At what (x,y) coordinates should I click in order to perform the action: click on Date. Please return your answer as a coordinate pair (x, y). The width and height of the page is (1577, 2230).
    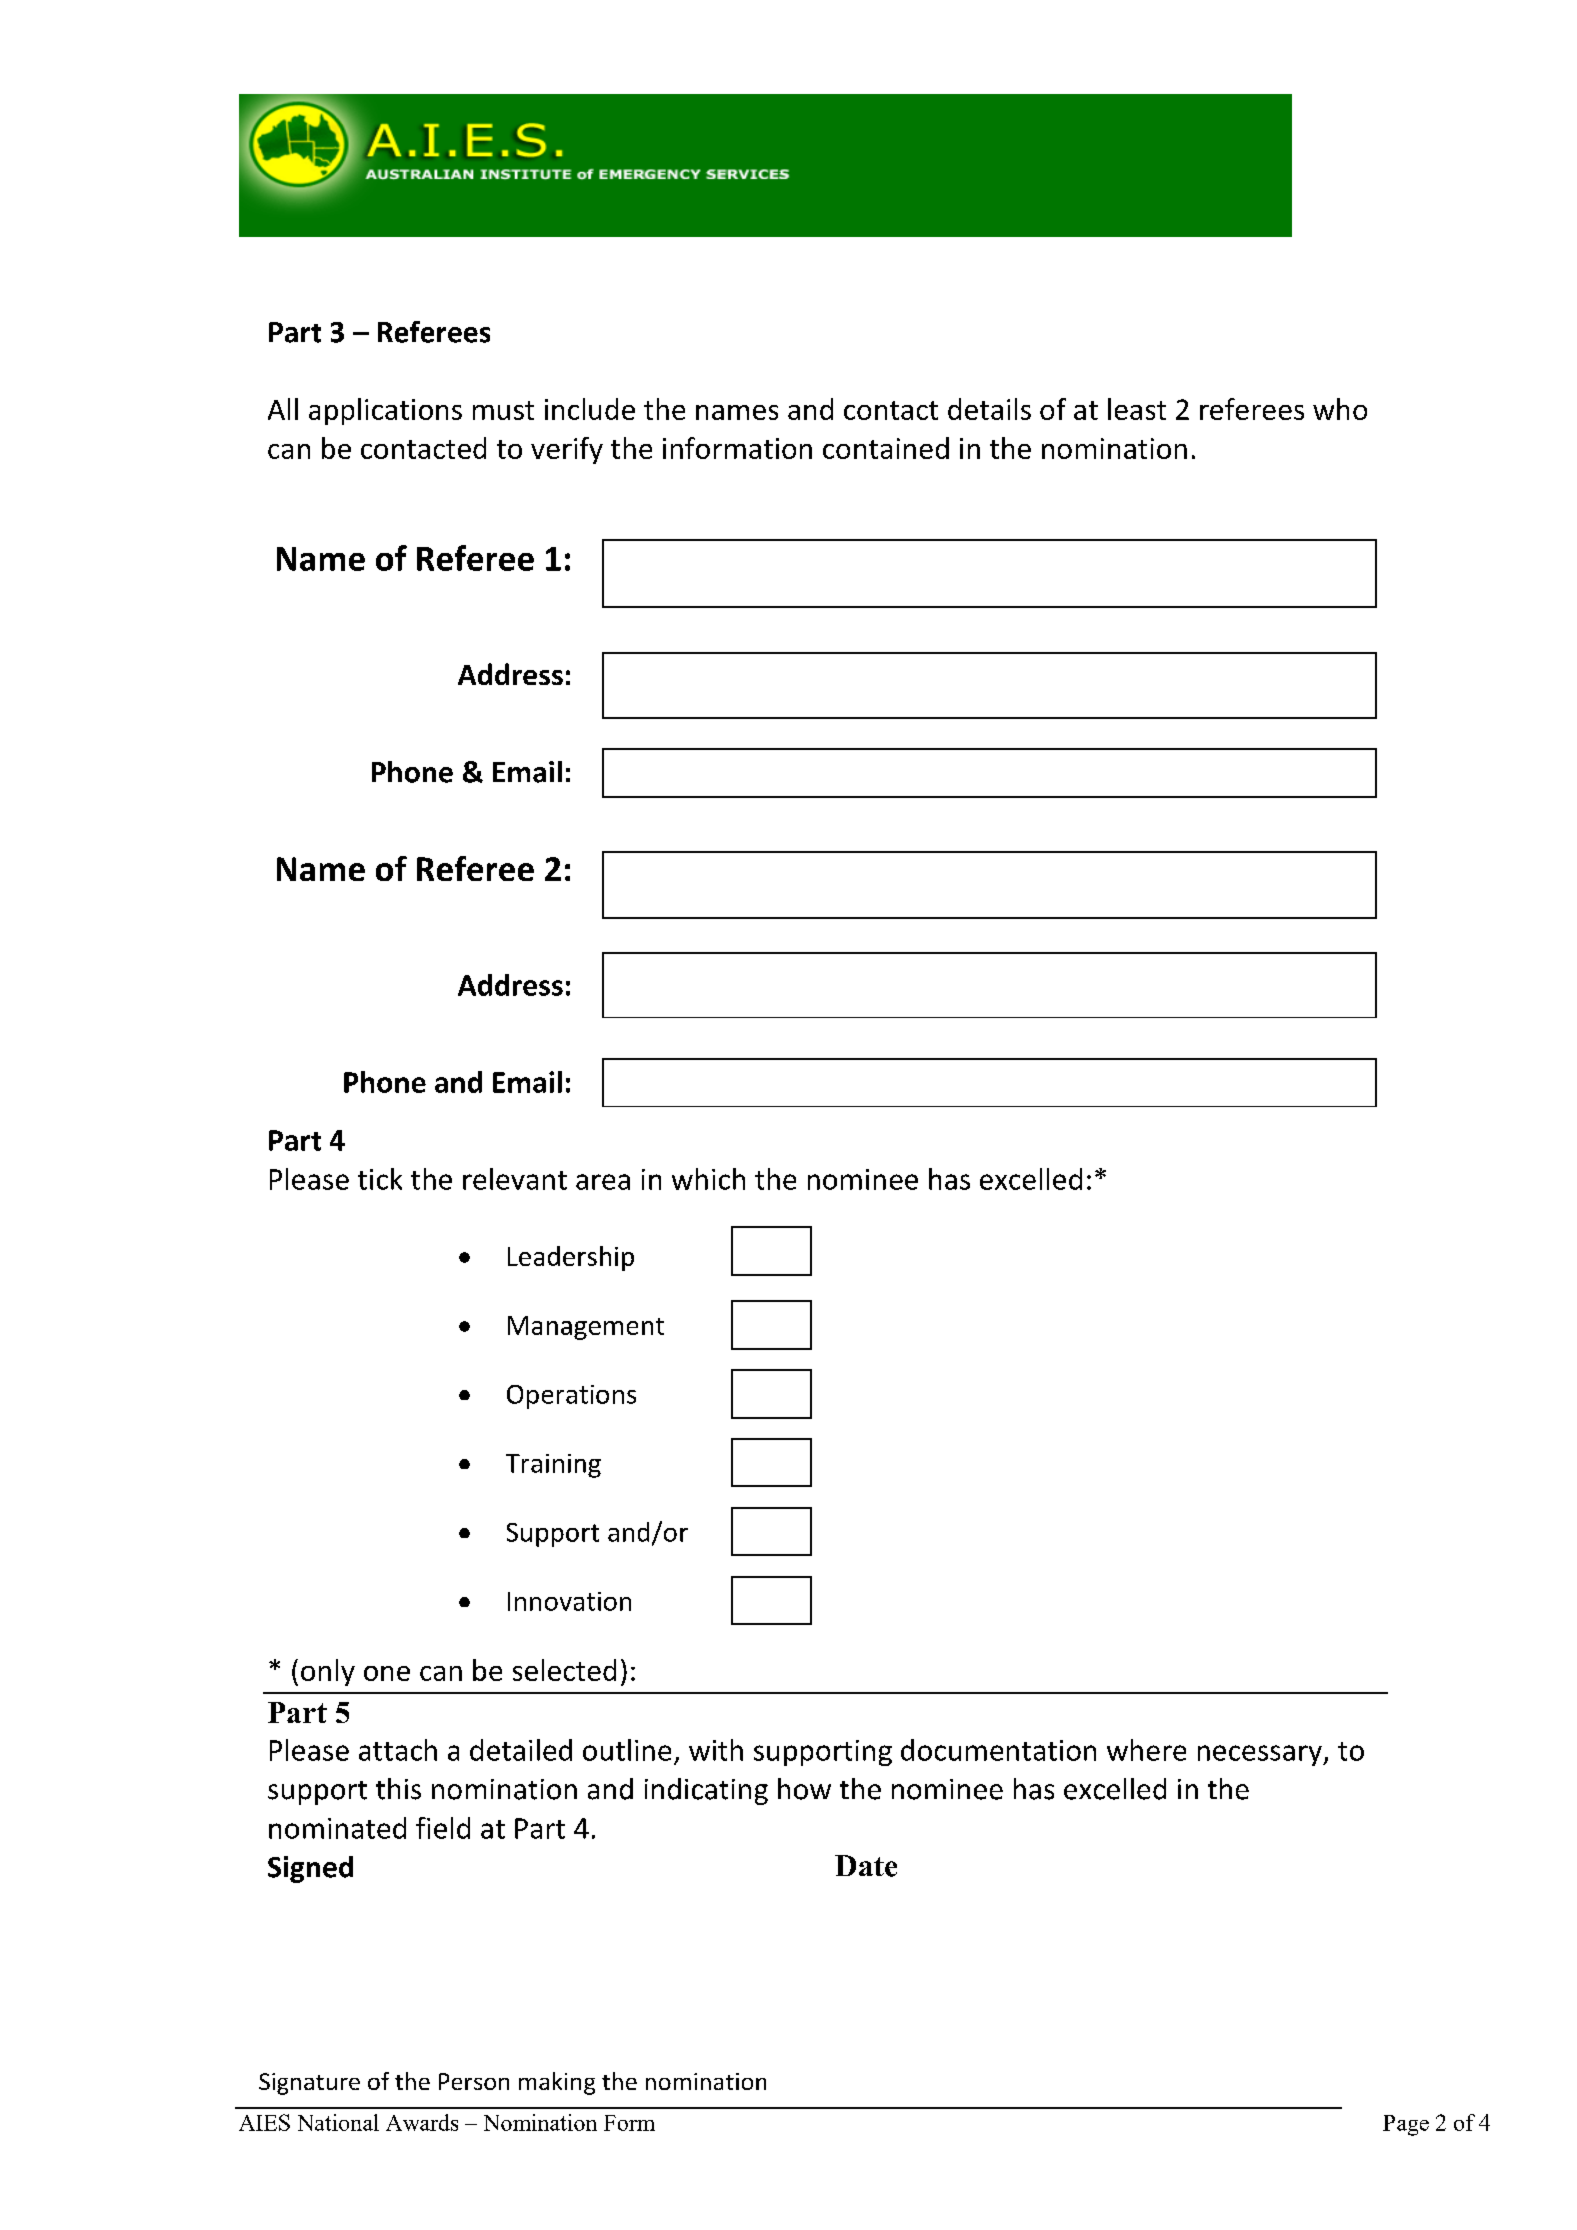
    Looking at the image, I should click on (866, 1866).
